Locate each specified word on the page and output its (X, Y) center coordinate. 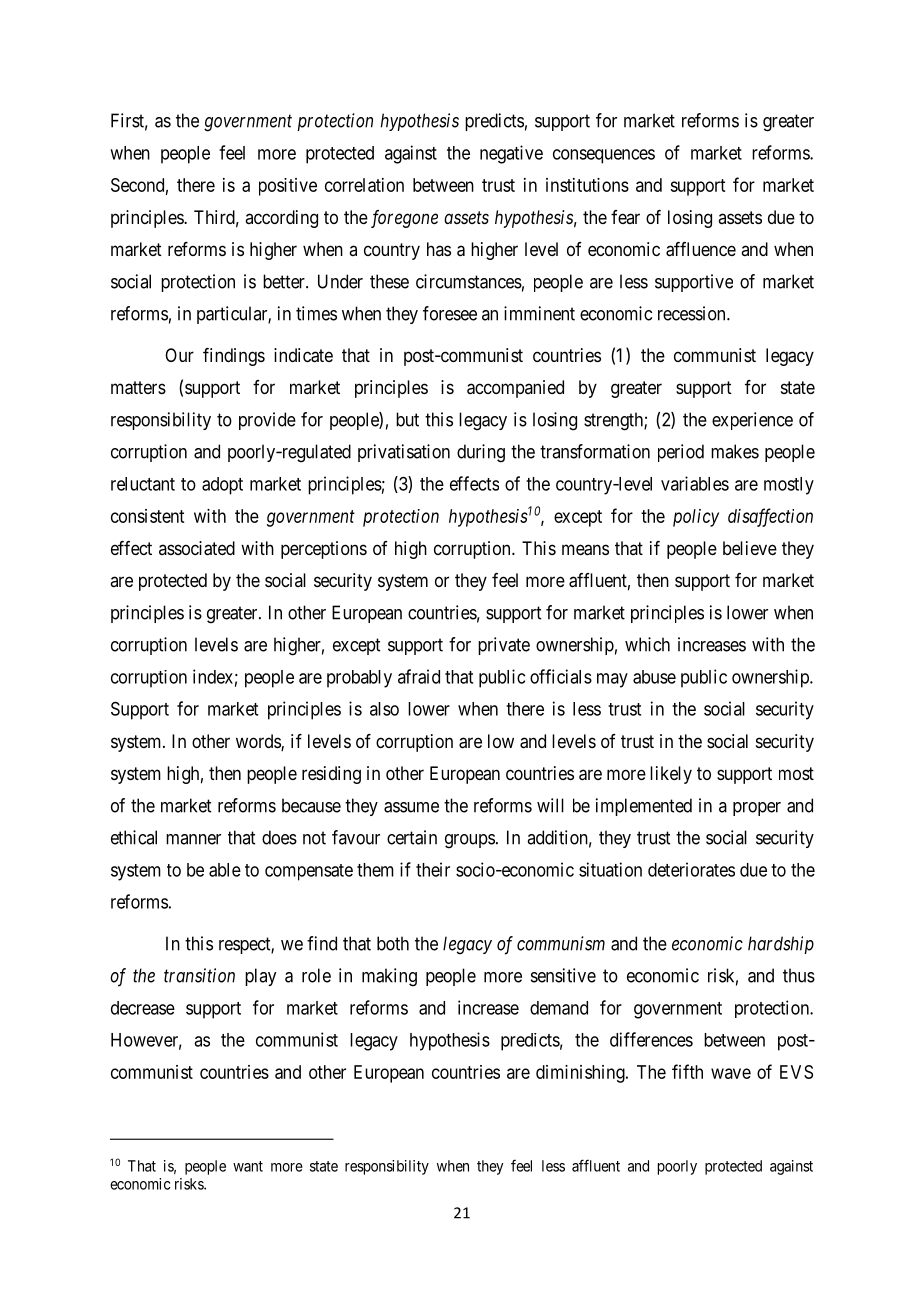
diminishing (581, 1074)
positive (288, 187)
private (504, 646)
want (248, 1166)
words (259, 742)
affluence (701, 249)
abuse (654, 677)
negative (511, 154)
